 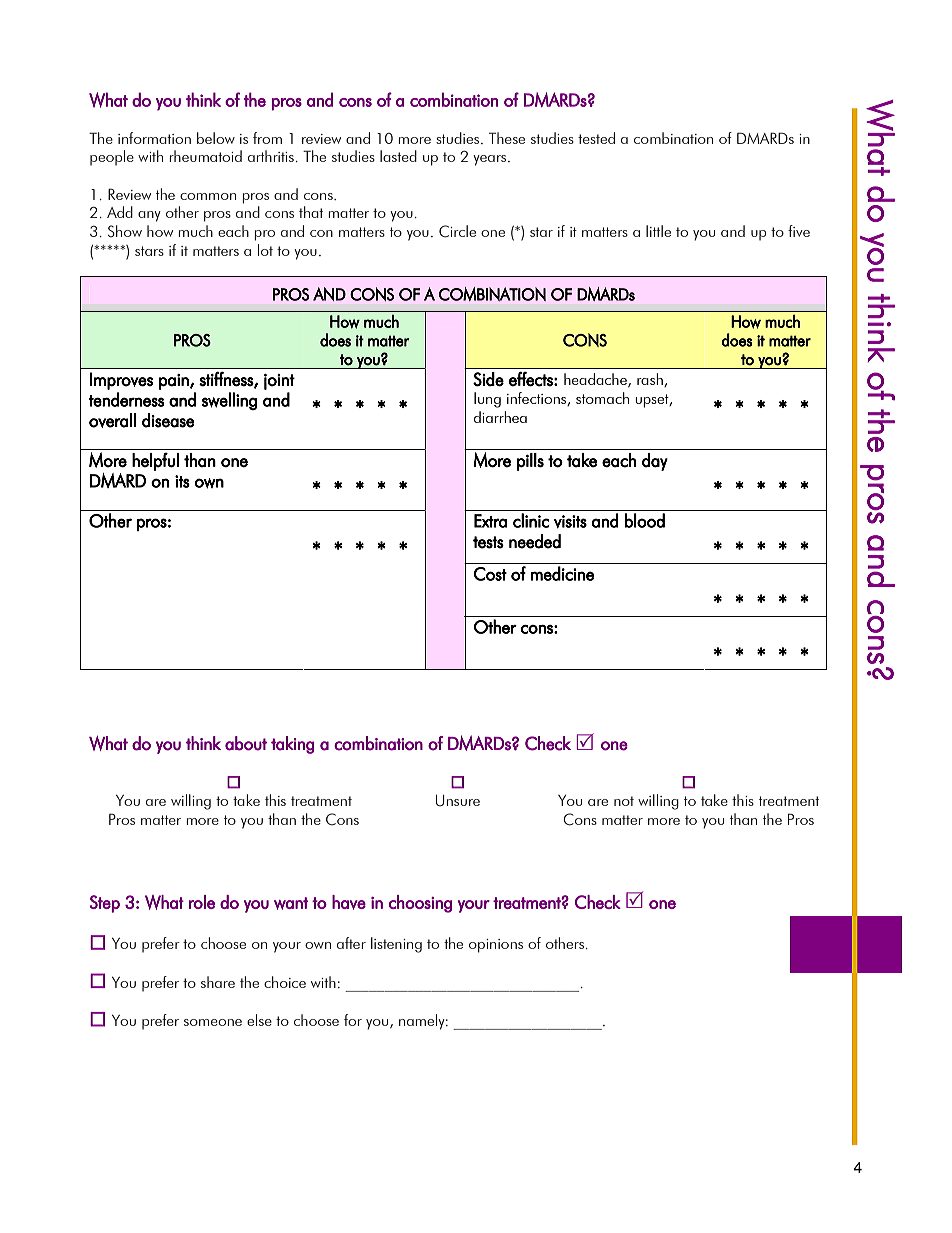 What do you see at coordinates (562, 573) in the image?
I see `medicine` at bounding box center [562, 573].
